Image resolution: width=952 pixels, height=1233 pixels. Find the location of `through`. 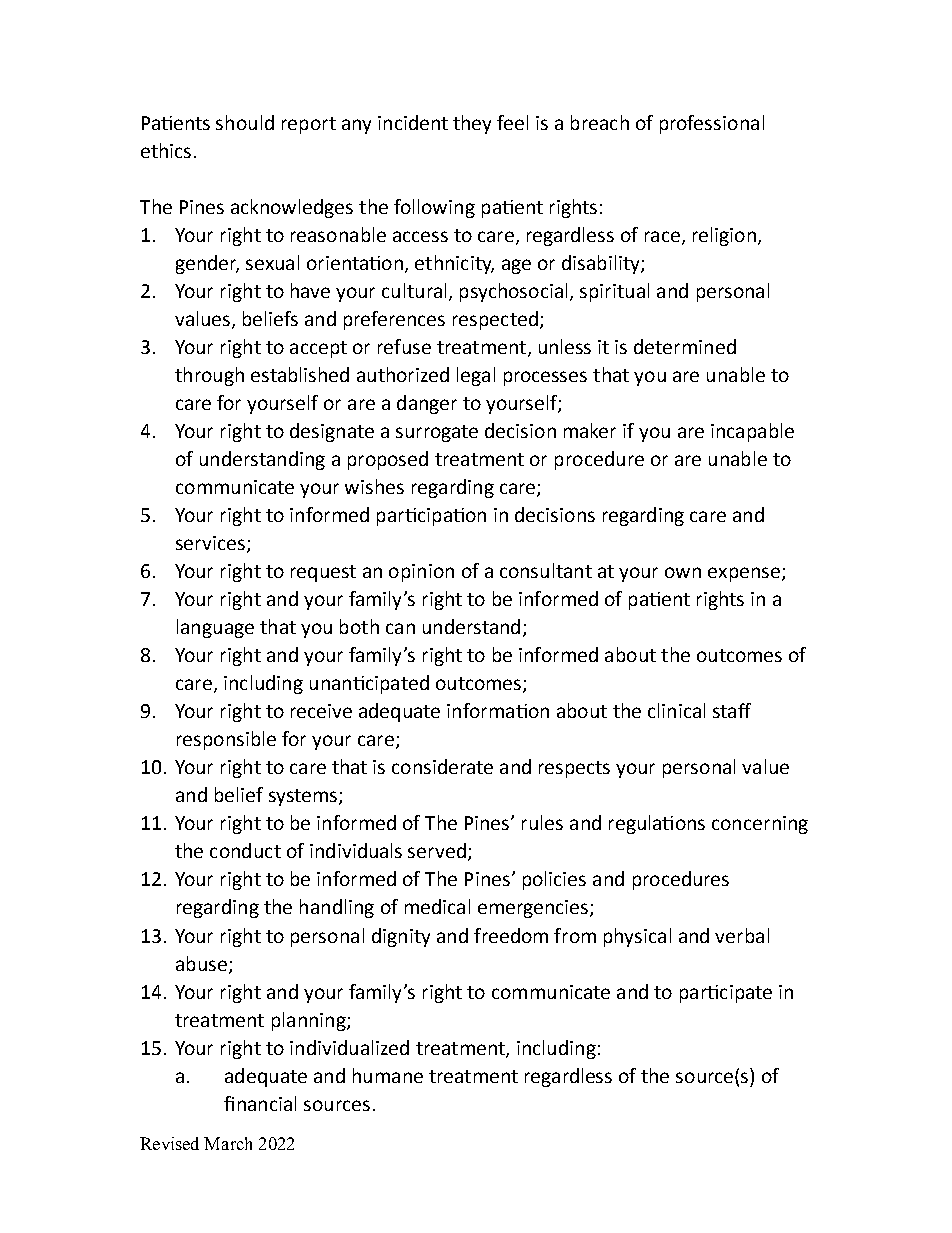

through is located at coordinates (209, 376).
